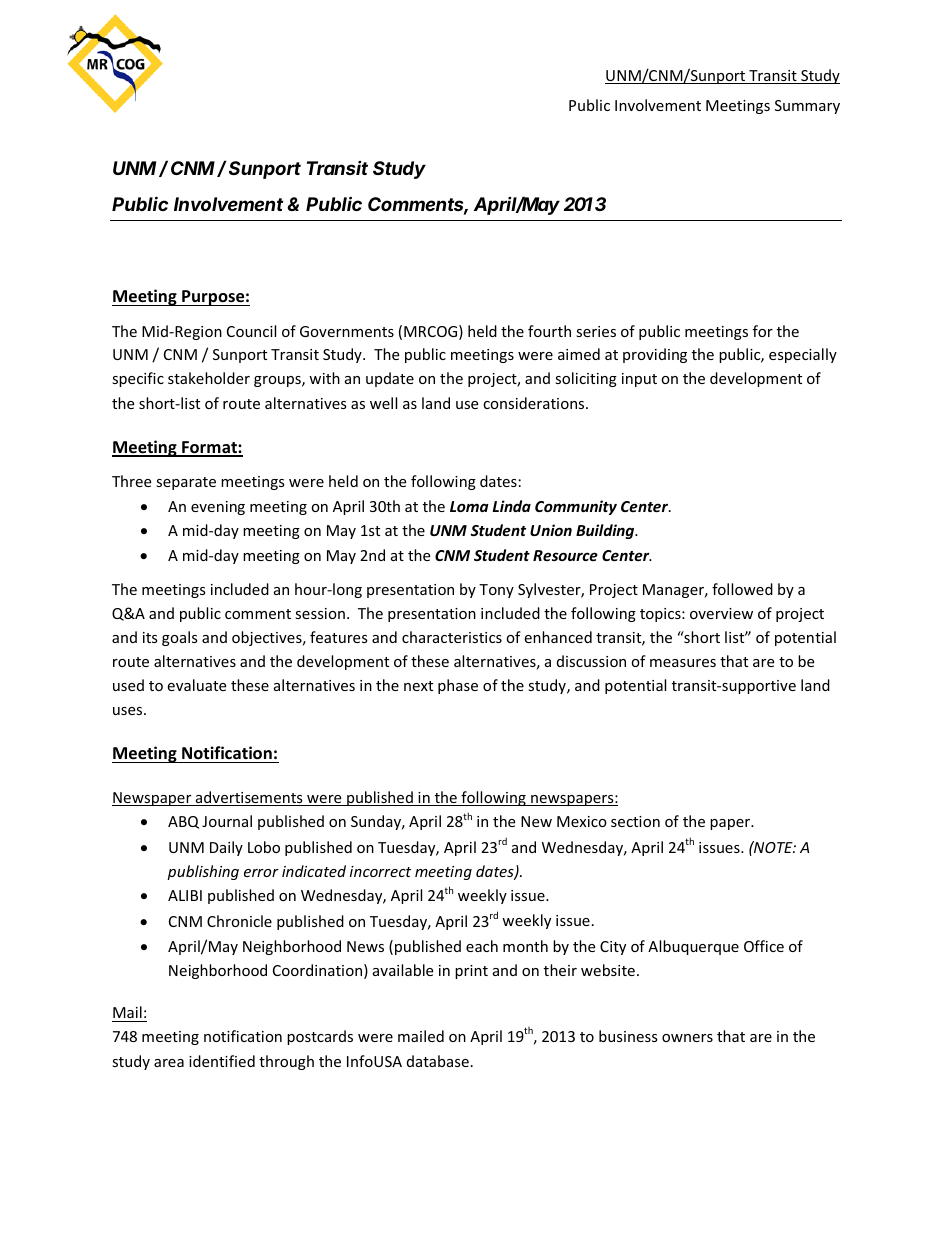  What do you see at coordinates (807, 107) in the screenshot?
I see `Summary` at bounding box center [807, 107].
